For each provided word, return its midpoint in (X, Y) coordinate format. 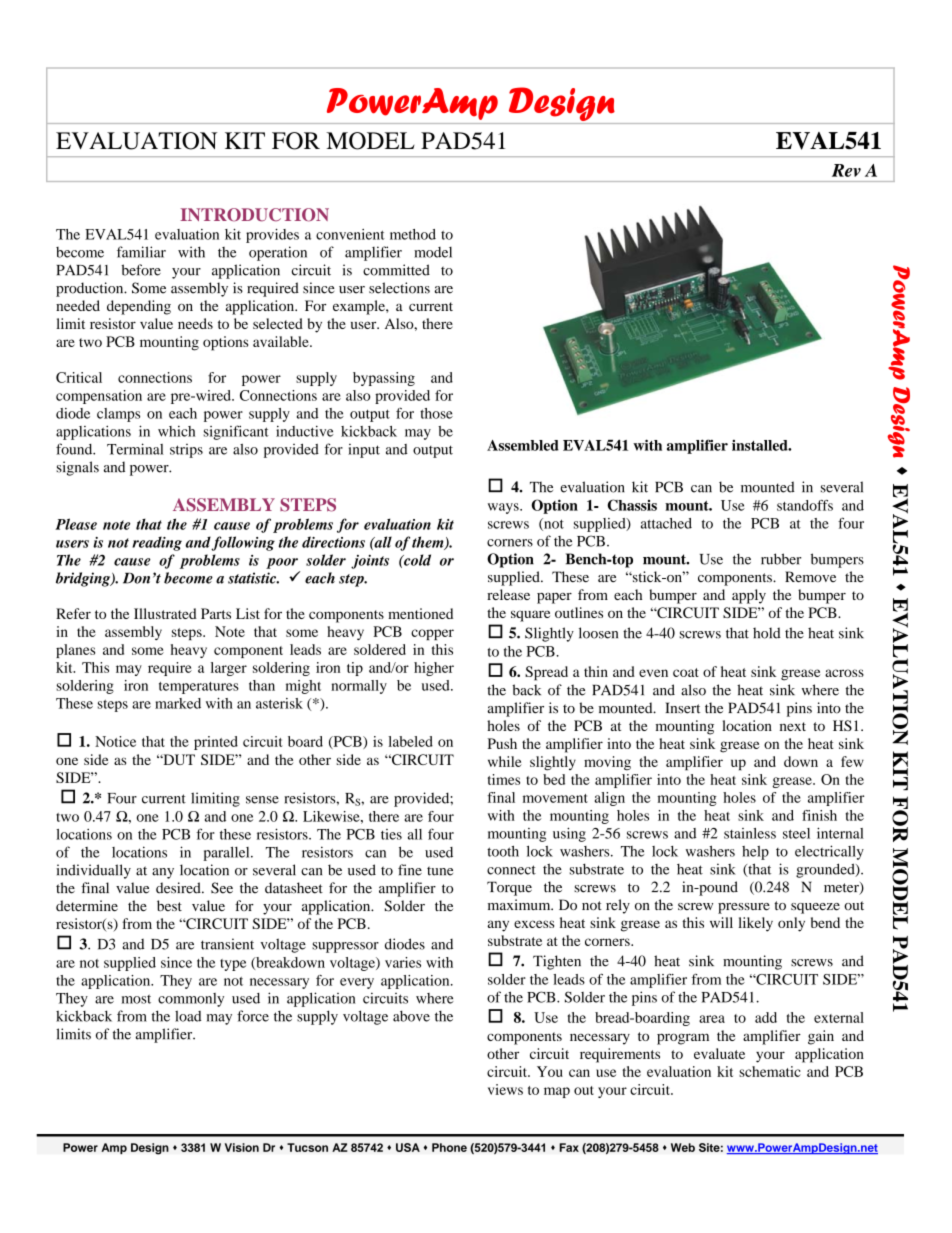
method (413, 234)
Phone (449, 1147)
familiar (141, 252)
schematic (770, 1071)
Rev (846, 170)
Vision (242, 1147)
